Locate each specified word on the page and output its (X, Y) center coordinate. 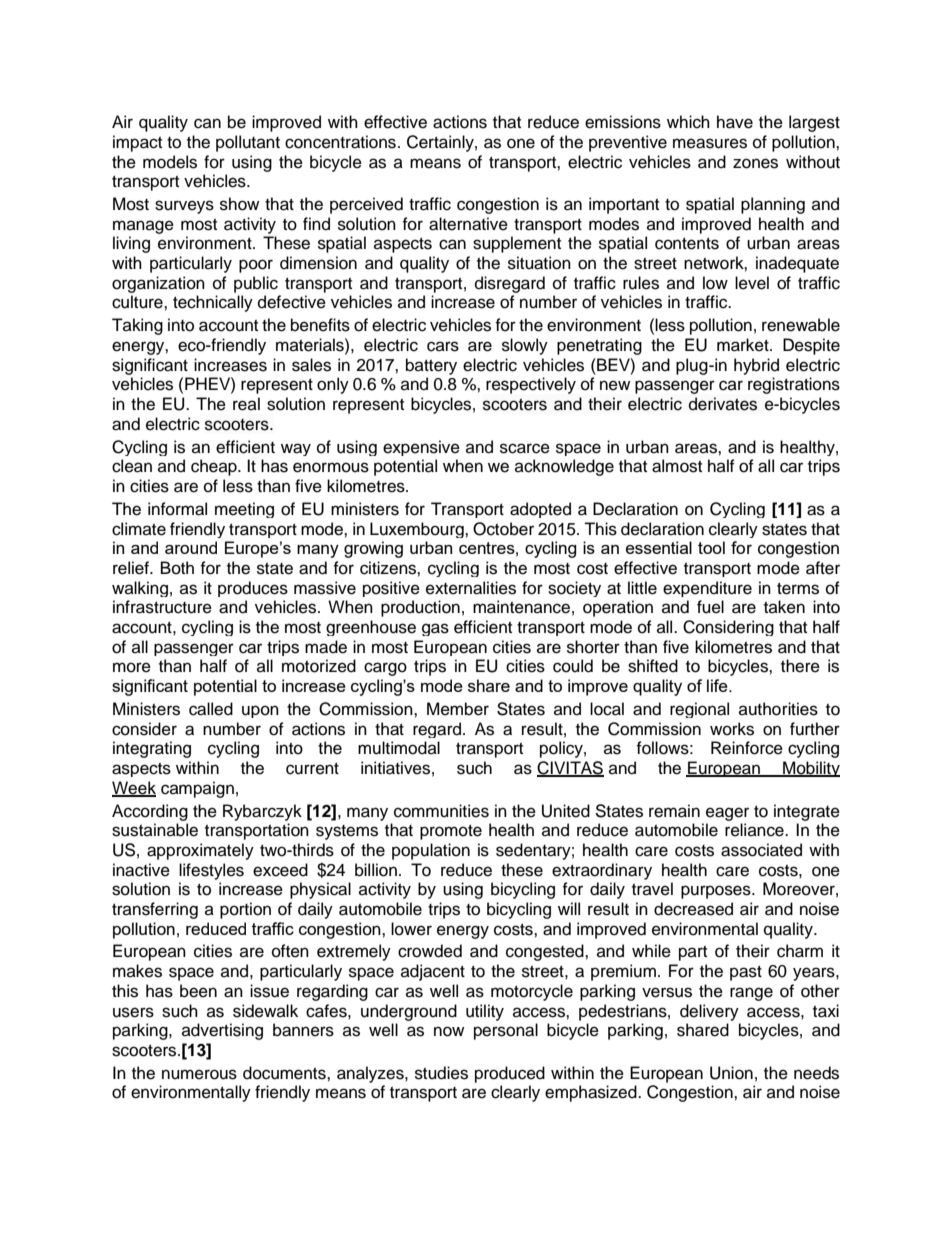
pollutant (248, 143)
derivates (723, 404)
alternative (468, 224)
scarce (525, 448)
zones (755, 163)
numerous (199, 1074)
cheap (215, 467)
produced (510, 1074)
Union (731, 1073)
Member (458, 709)
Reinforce (747, 748)
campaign (197, 789)
